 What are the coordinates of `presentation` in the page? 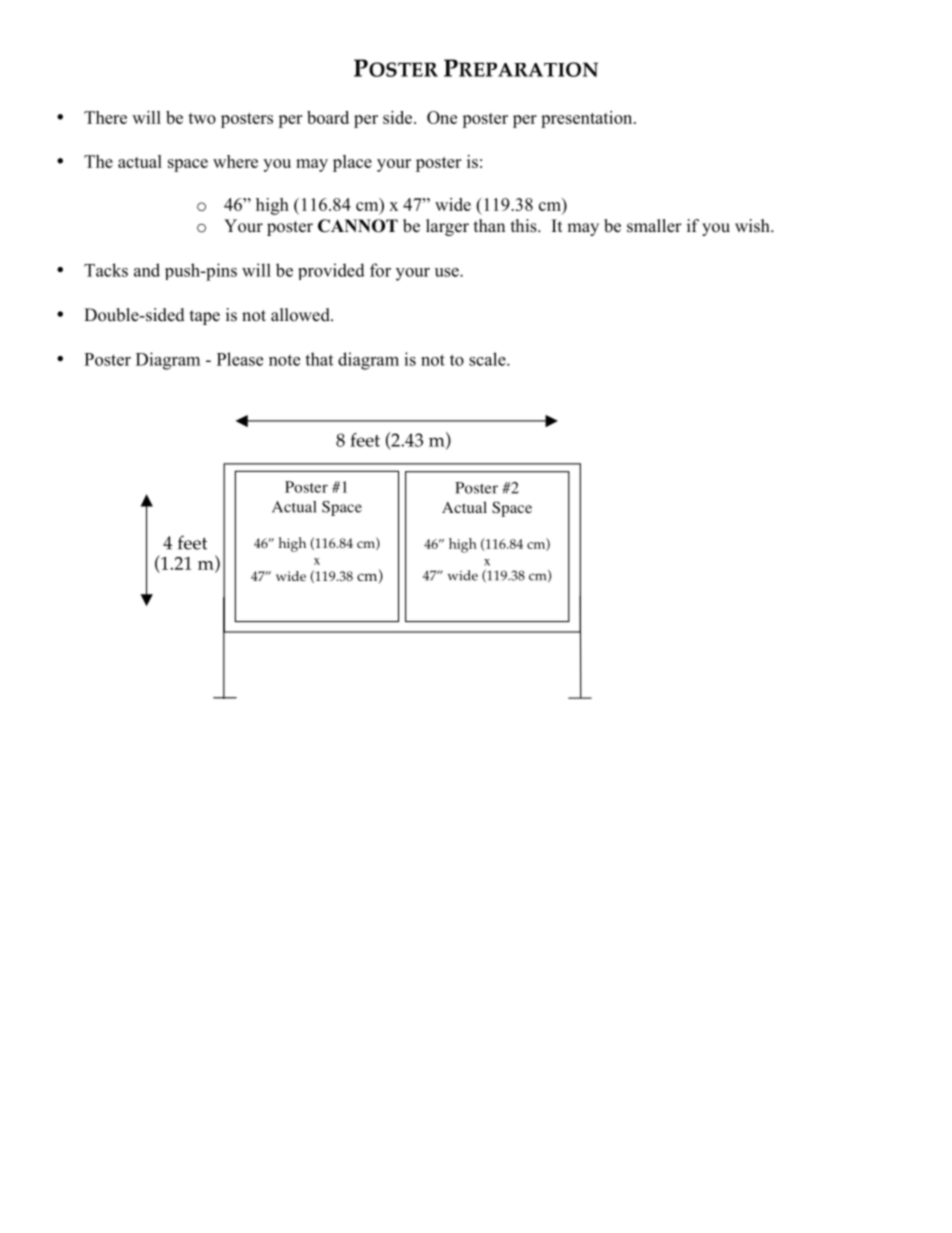 It's located at (588, 119).
